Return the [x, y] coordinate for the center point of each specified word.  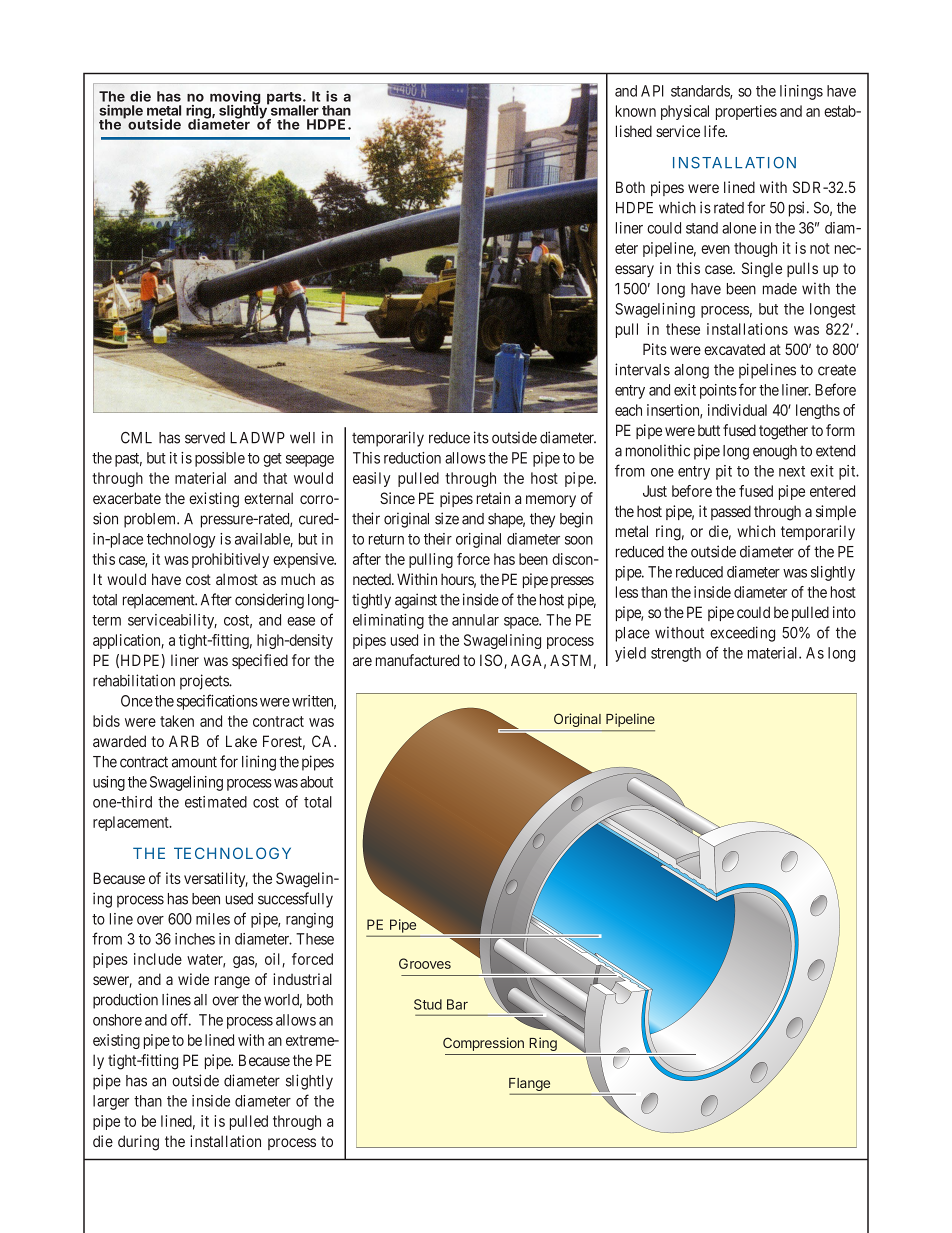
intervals [642, 369]
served [205, 438]
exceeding [742, 634]
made [780, 289]
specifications [217, 702]
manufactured [417, 660]
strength [676, 654]
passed [731, 512]
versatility [216, 879]
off [181, 1019]
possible [220, 459]
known [636, 111]
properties [746, 112]
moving [235, 99]
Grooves [425, 963]
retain [493, 498]
